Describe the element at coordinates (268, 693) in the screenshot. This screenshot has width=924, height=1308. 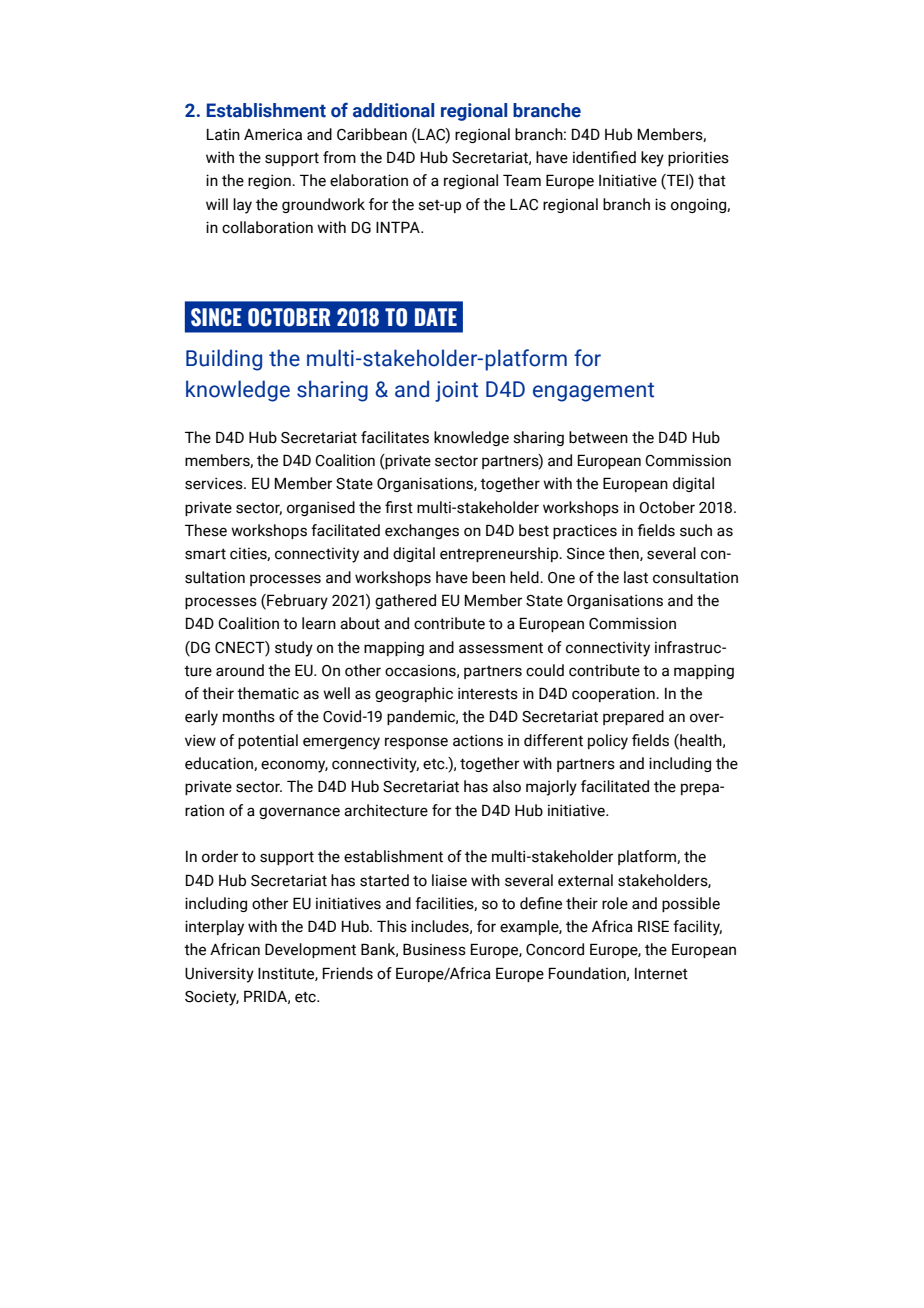
I see `thematic` at that location.
